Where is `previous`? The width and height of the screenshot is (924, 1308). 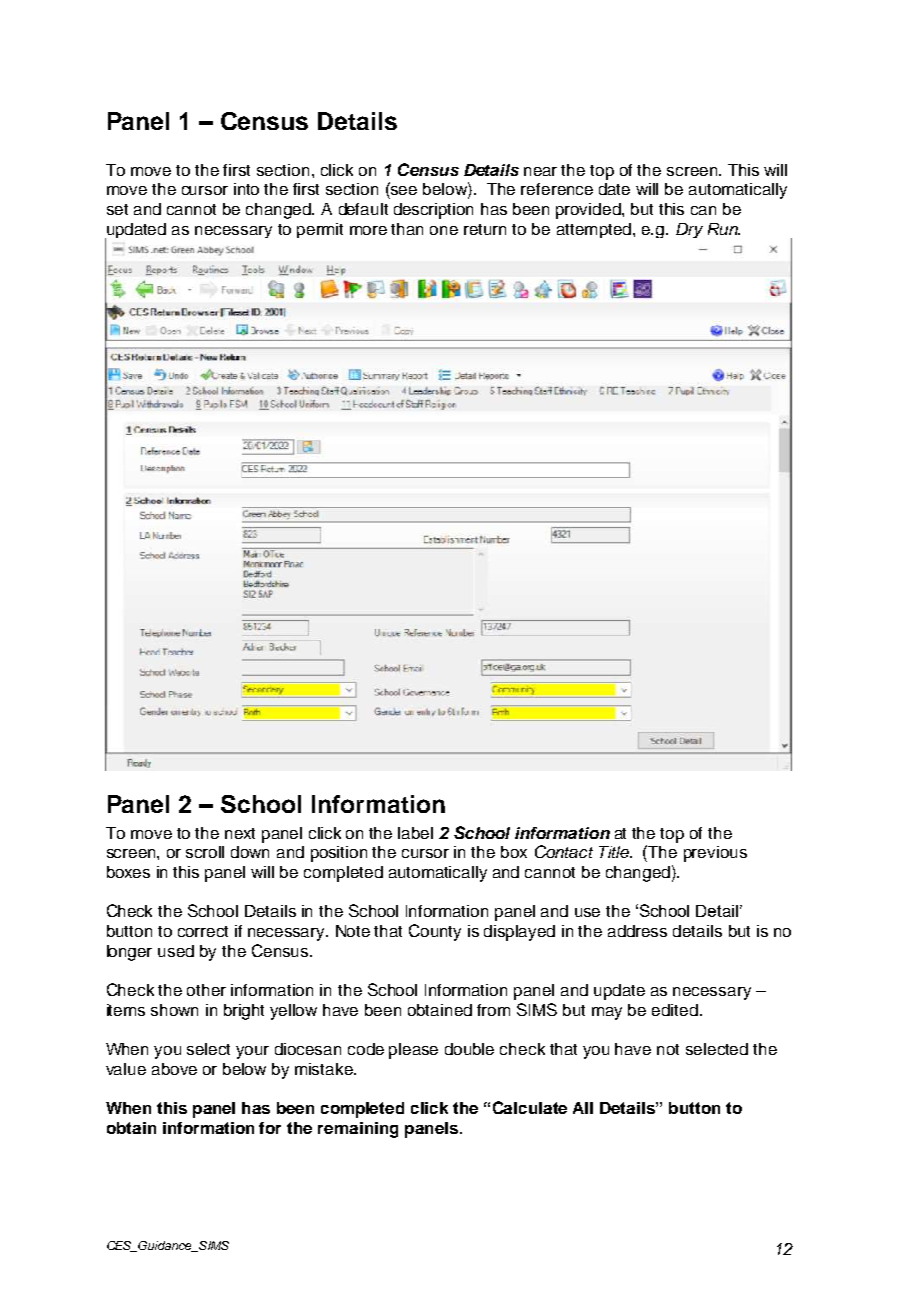
previous is located at coordinates (715, 854).
